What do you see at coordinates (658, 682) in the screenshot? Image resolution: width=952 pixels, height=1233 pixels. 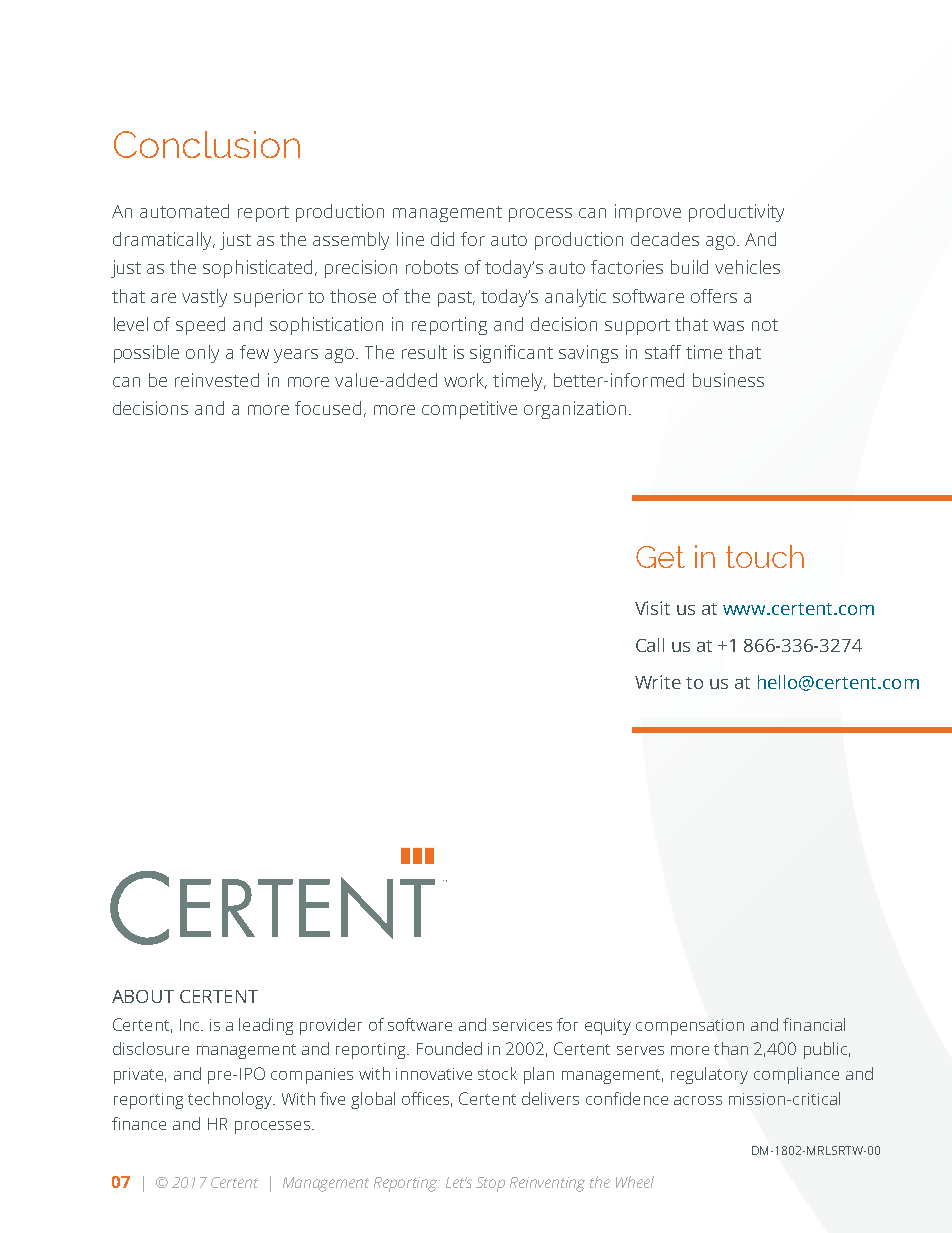 I see `Write` at bounding box center [658, 682].
